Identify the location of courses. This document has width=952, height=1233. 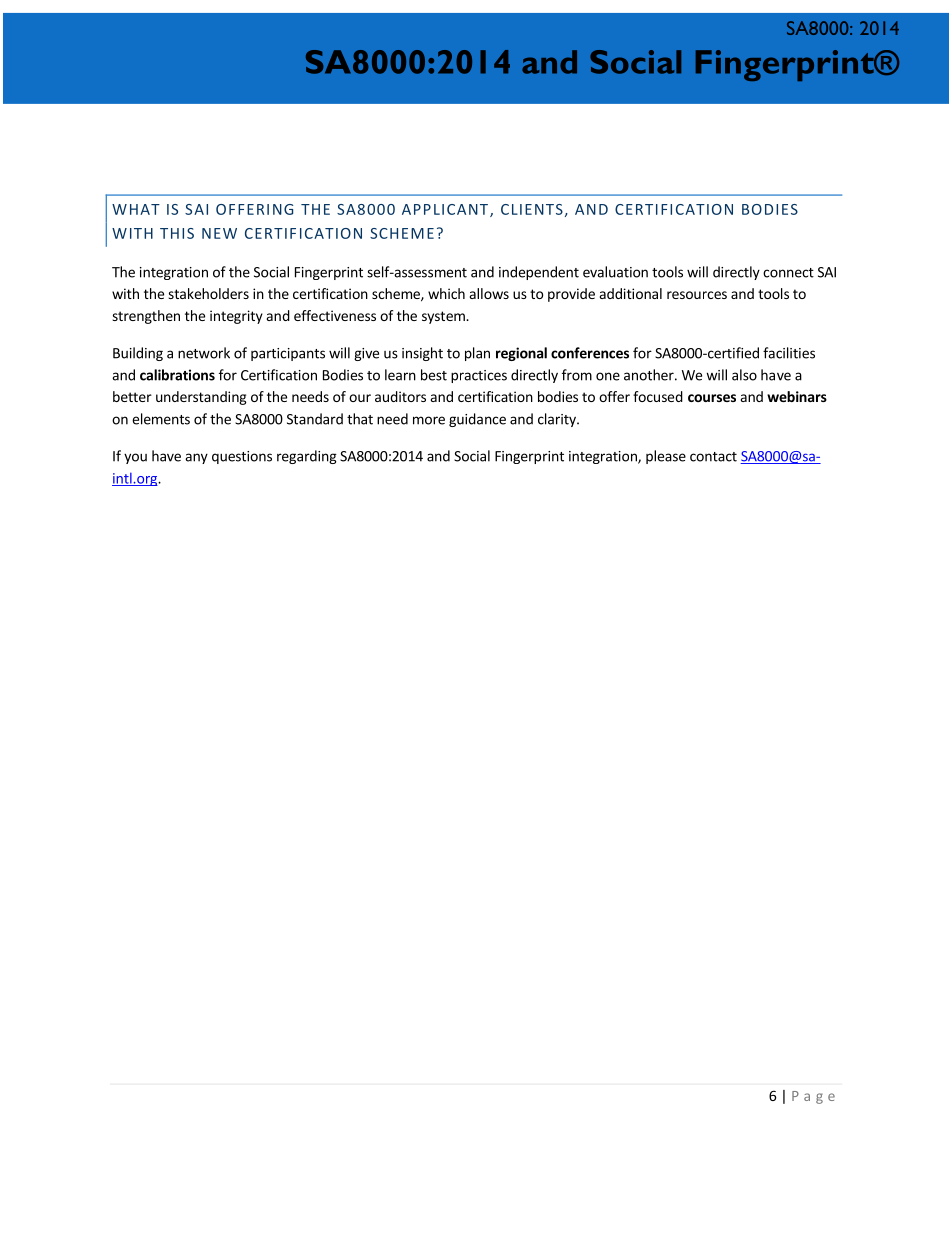
(712, 398).
